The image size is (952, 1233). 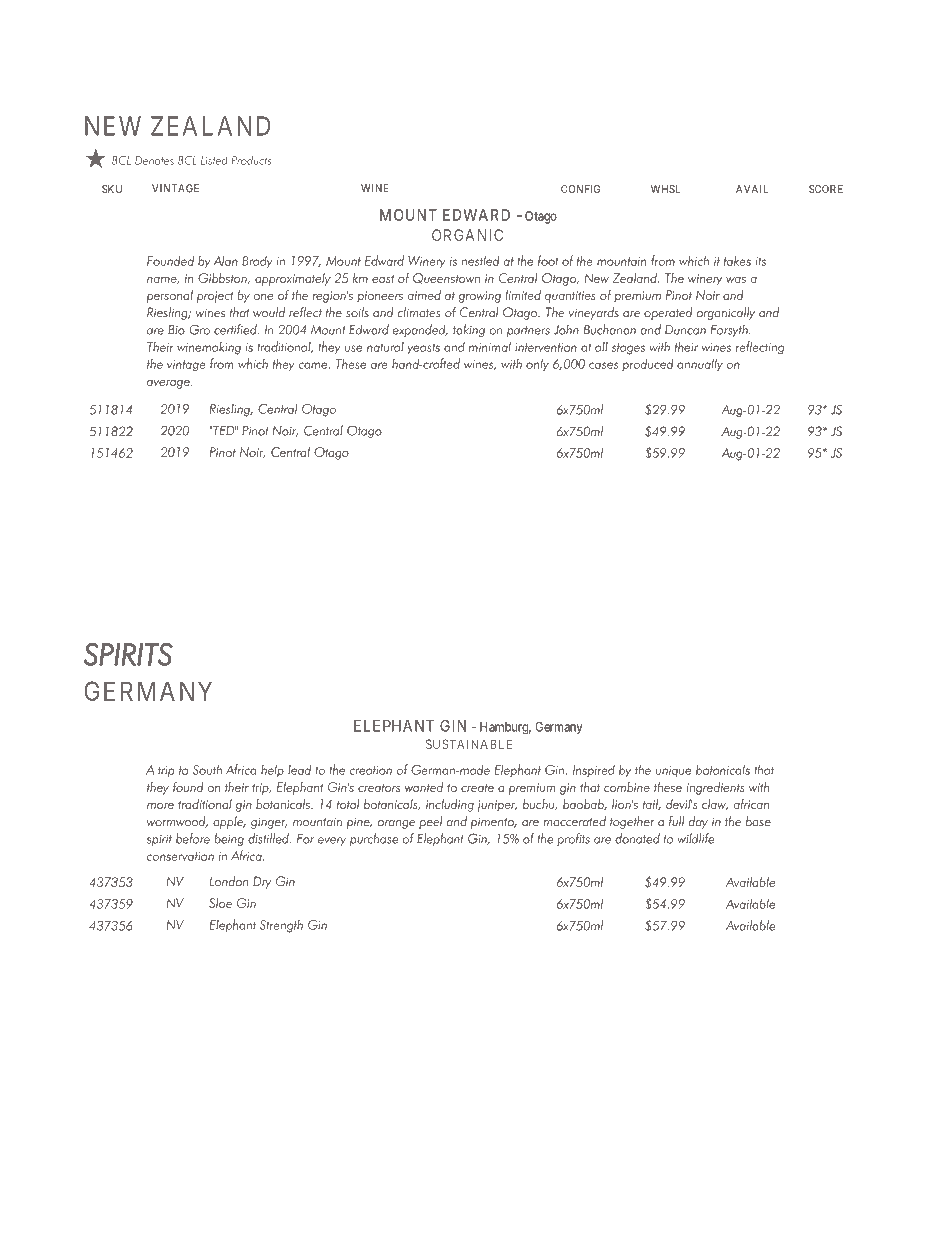 What do you see at coordinates (700, 365) in the screenshot?
I see `annually` at bounding box center [700, 365].
